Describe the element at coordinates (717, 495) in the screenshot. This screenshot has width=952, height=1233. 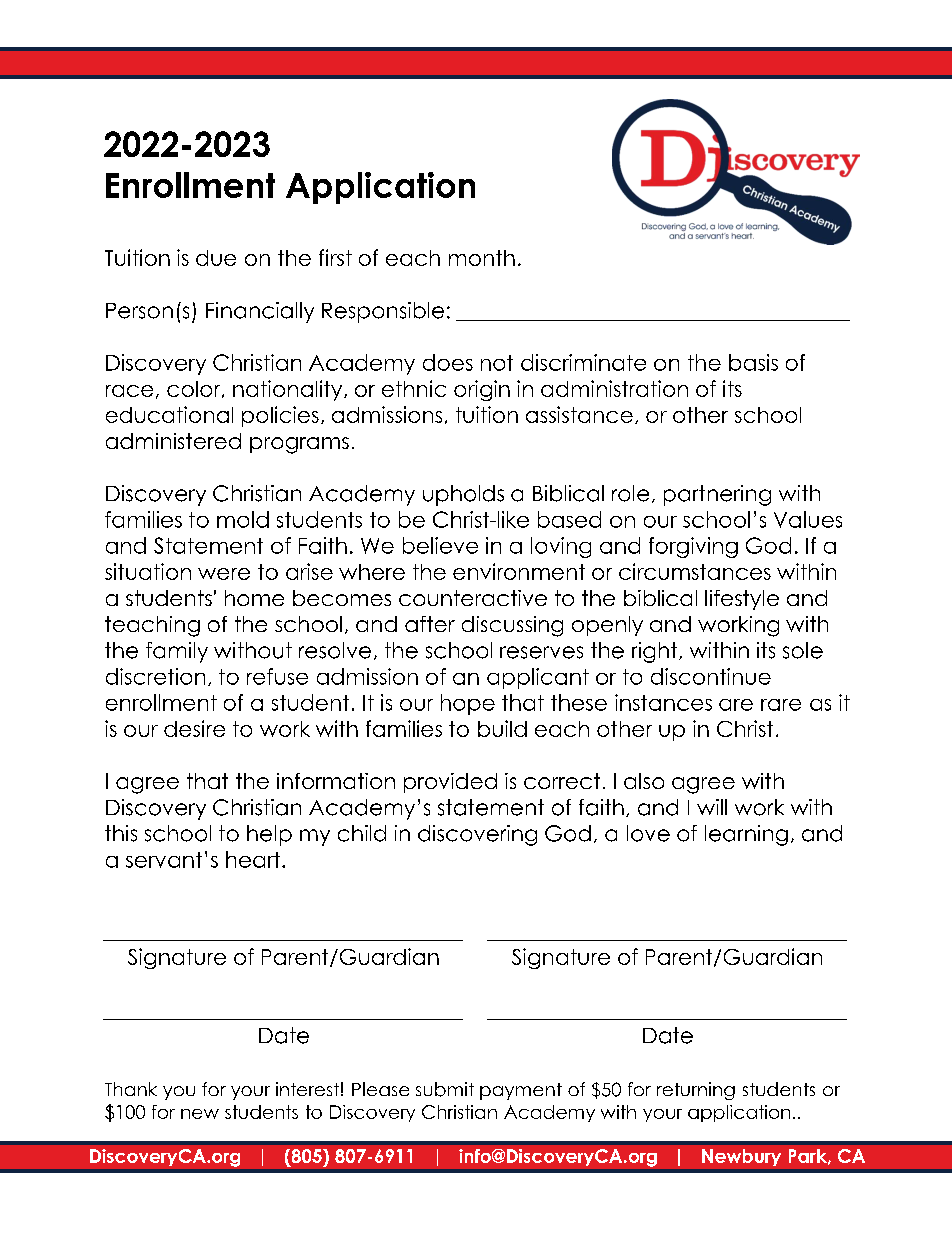
I see `partnering` at that location.
